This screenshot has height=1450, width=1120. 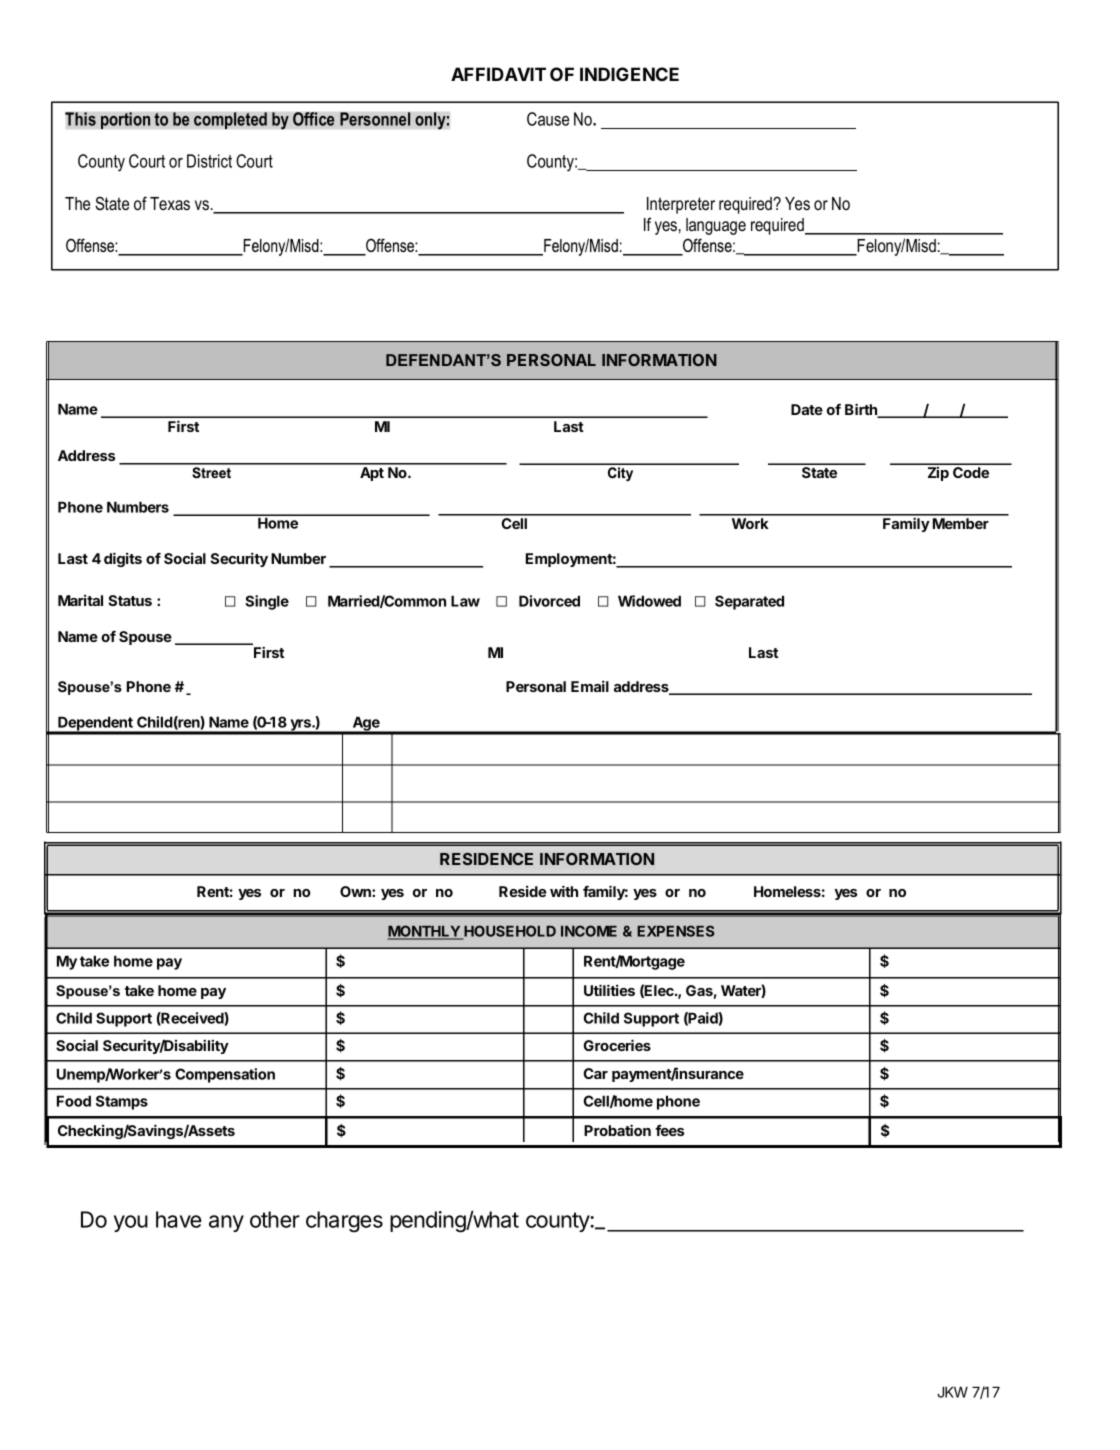 I want to click on Separated, so click(x=749, y=602).
